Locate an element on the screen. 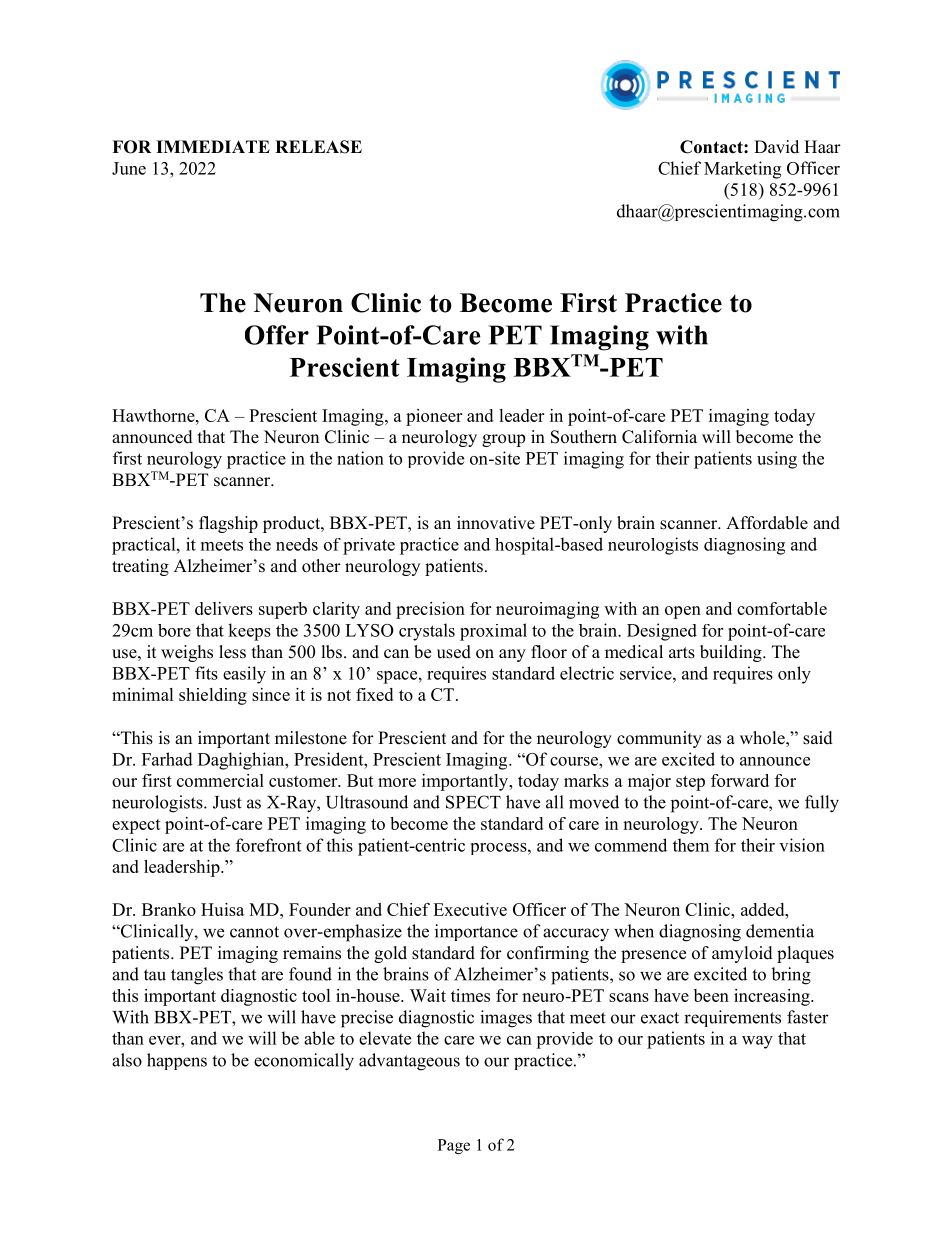  happens is located at coordinates (177, 1061).
